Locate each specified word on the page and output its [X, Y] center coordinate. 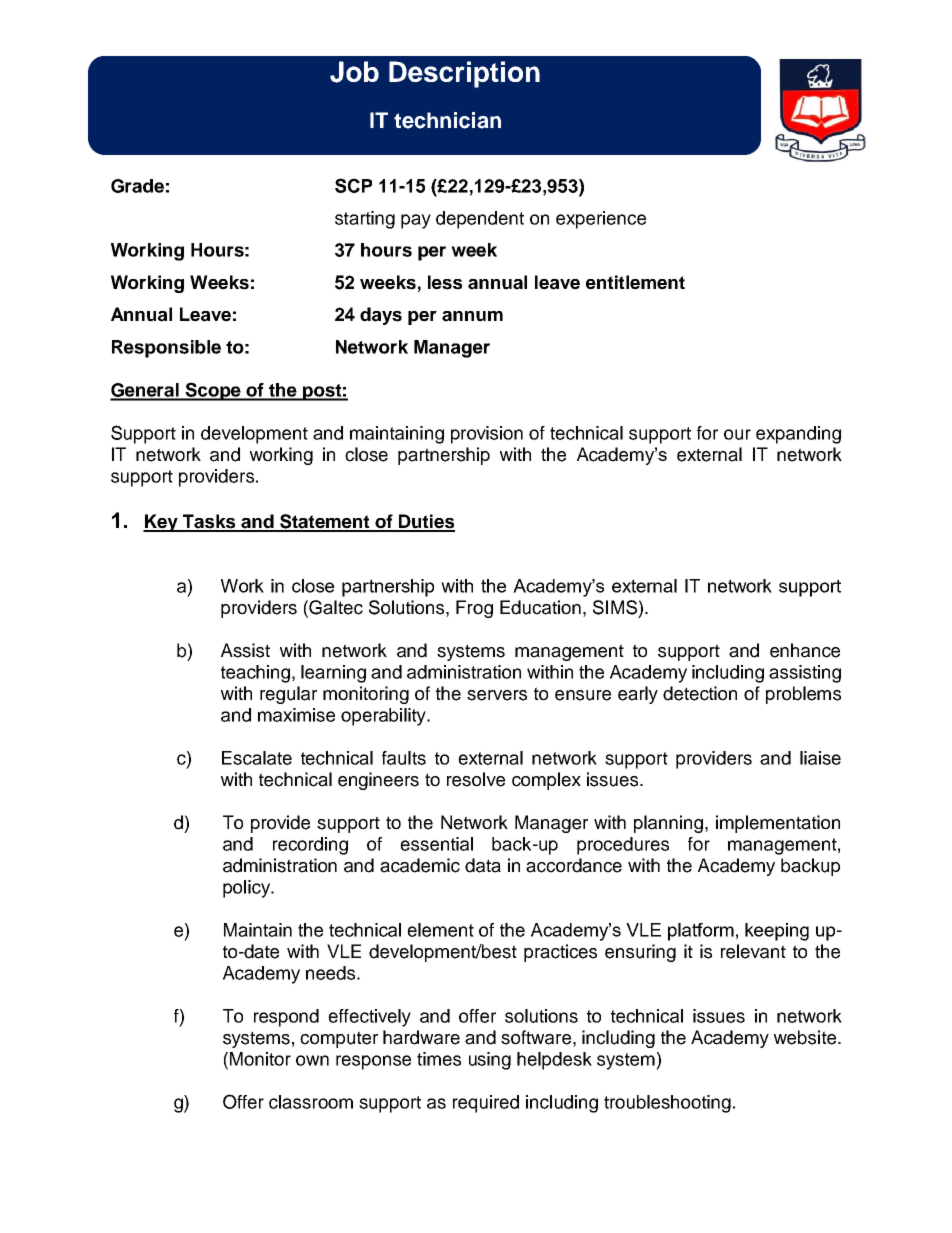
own [312, 1060]
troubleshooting [667, 1104]
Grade [137, 186]
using [490, 1061]
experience [601, 220]
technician [447, 120]
